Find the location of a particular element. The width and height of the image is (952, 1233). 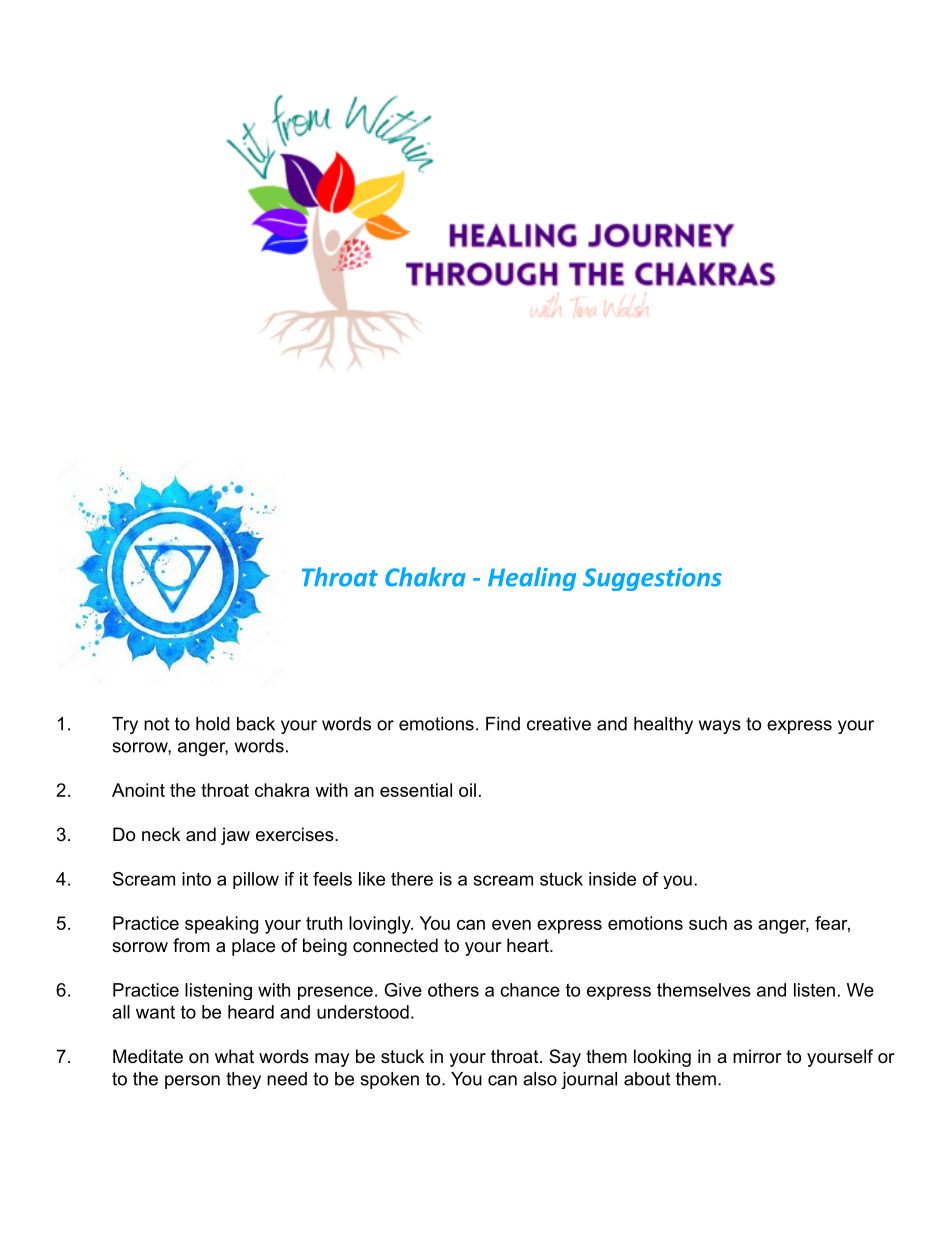

person is located at coordinates (192, 1082).
